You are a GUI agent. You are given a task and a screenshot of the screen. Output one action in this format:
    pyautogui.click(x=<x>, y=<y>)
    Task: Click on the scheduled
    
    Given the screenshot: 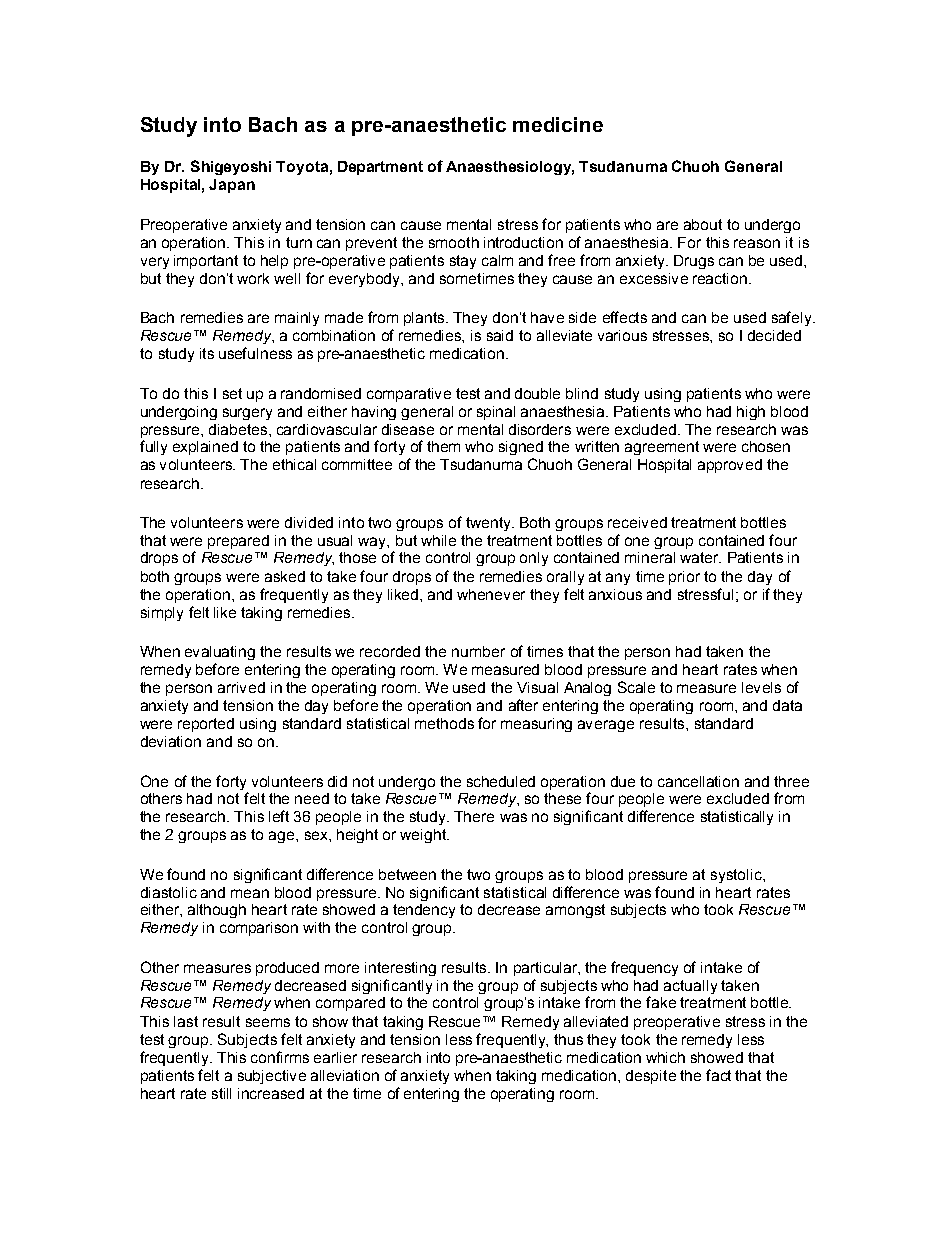 What is the action you would take?
    pyautogui.click(x=501, y=781)
